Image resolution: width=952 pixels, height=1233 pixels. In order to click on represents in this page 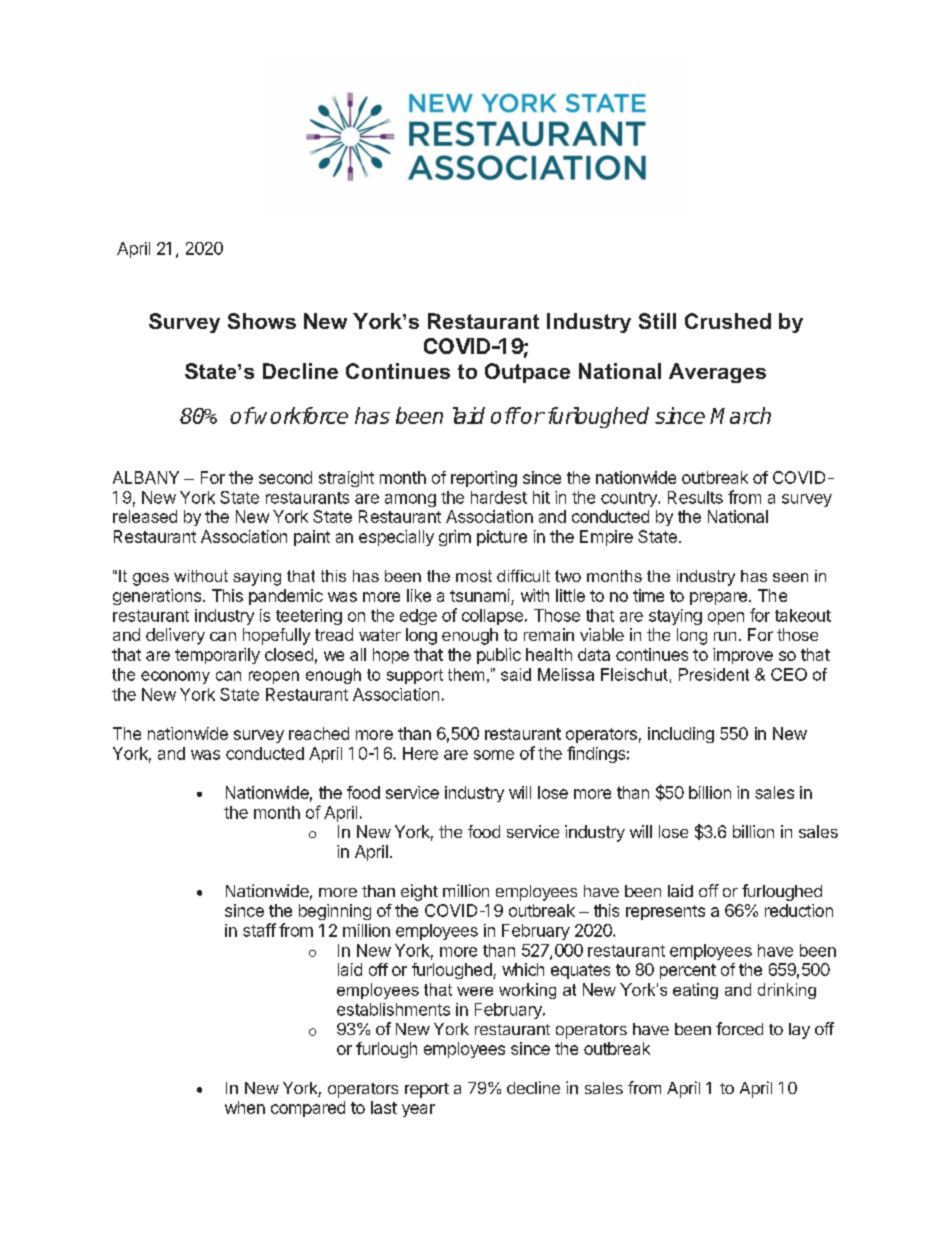, I will do `click(665, 912)`.
